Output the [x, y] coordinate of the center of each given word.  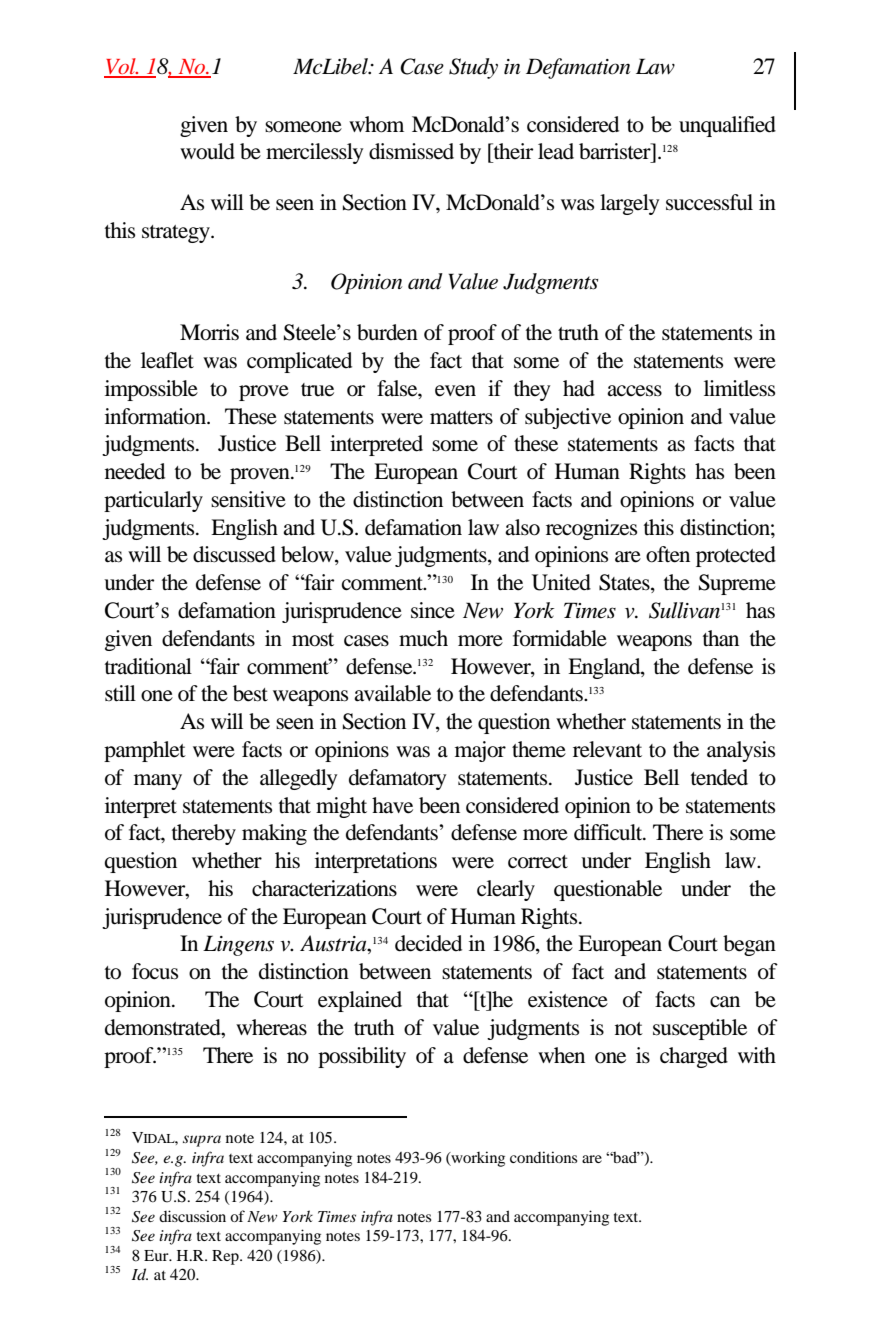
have [392, 805]
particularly [153, 501]
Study [473, 68]
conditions [543, 1157]
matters [461, 418]
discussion [192, 1216]
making [274, 834]
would [207, 151]
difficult [609, 832]
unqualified [727, 126]
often [668, 554]
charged [694, 1057]
